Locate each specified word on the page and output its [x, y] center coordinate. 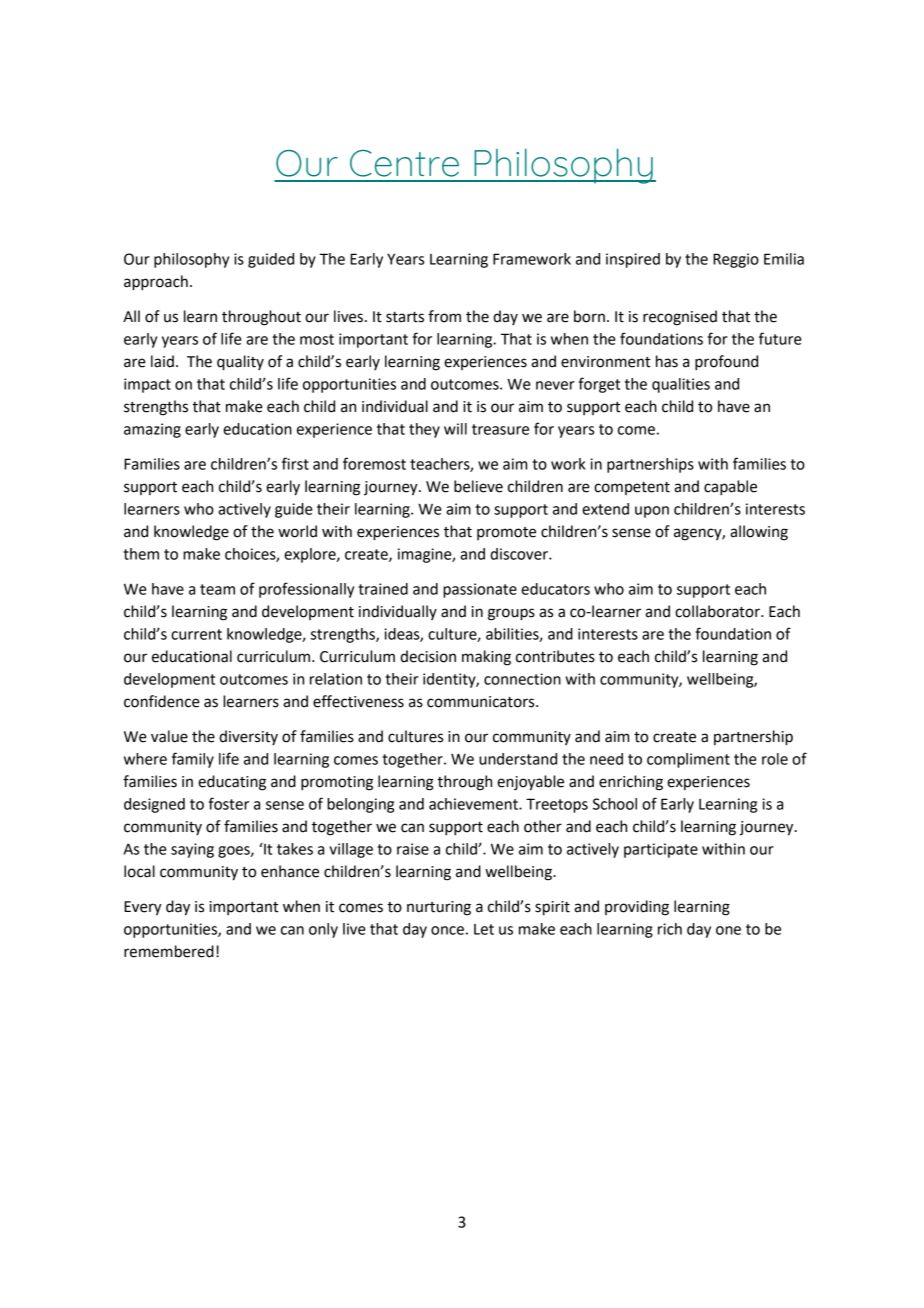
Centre [404, 163]
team [217, 589]
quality [240, 363]
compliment [688, 760]
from [444, 316]
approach [156, 283]
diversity [248, 737]
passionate [480, 590]
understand [518, 759]
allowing [759, 533]
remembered [169, 951]
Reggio [736, 260]
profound [726, 363]
